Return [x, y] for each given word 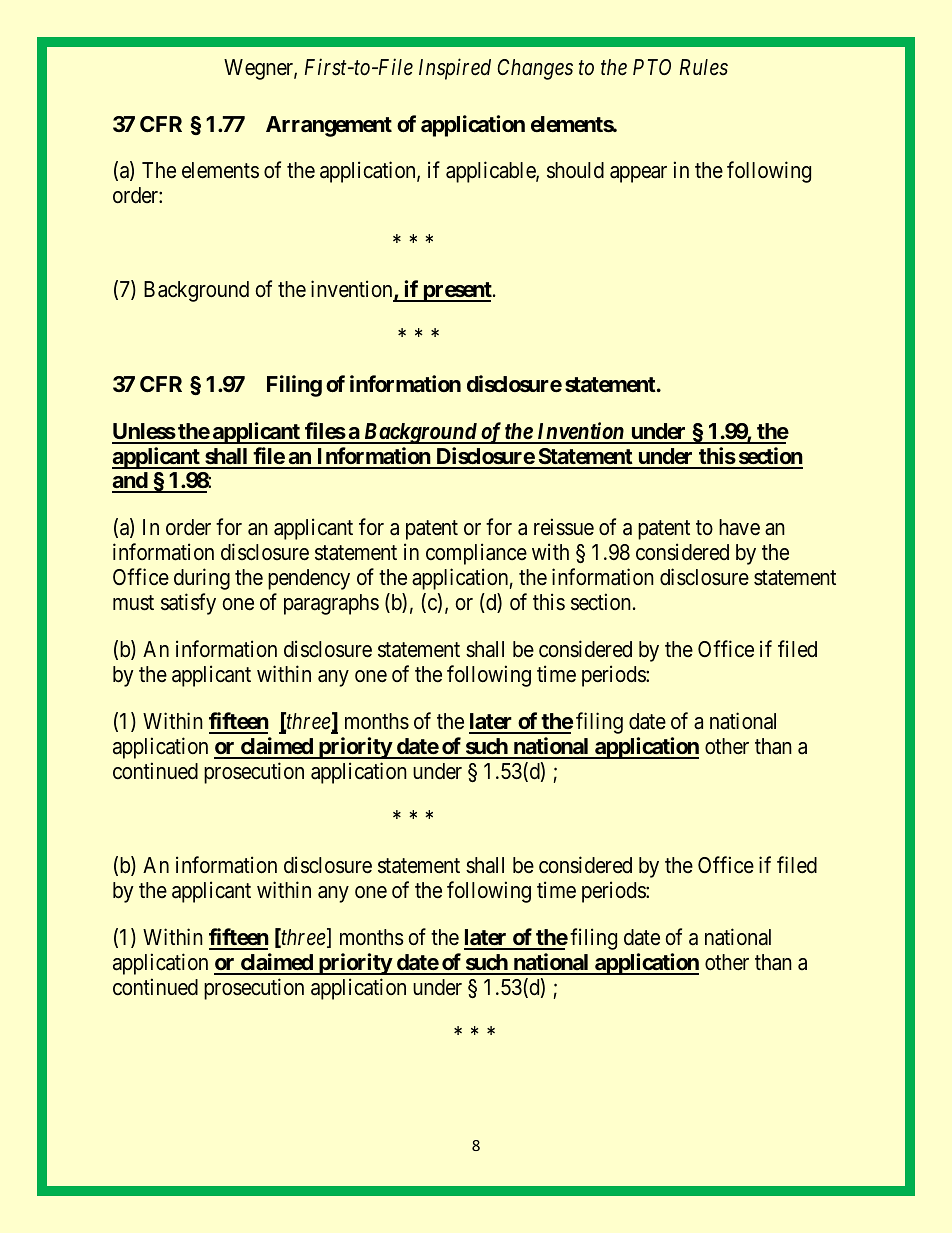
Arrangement [329, 126]
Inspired [455, 69]
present [457, 292]
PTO [652, 67]
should [575, 170]
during [202, 579]
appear [638, 174]
